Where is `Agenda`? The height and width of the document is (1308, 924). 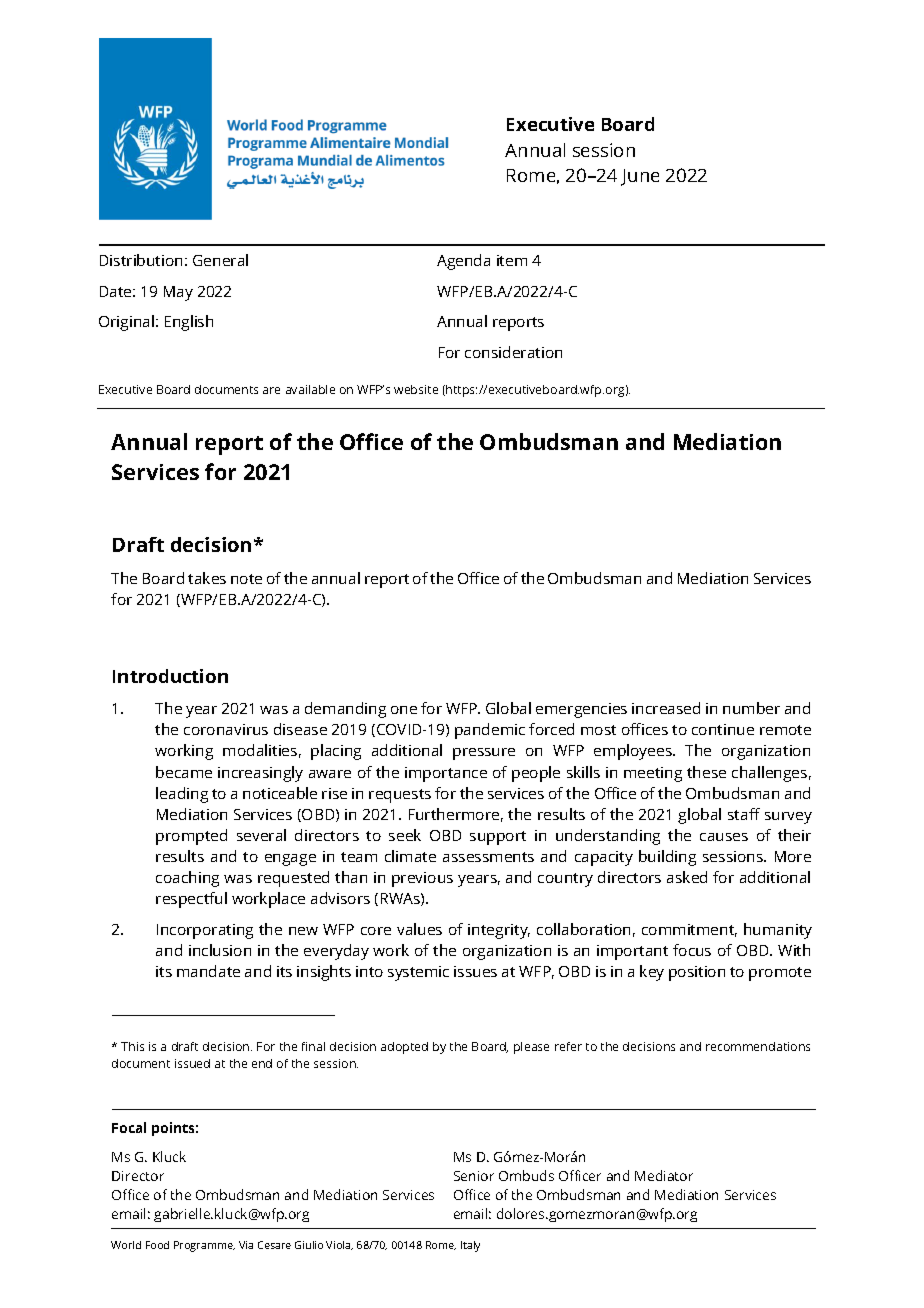
Agenda is located at coordinates (463, 262).
